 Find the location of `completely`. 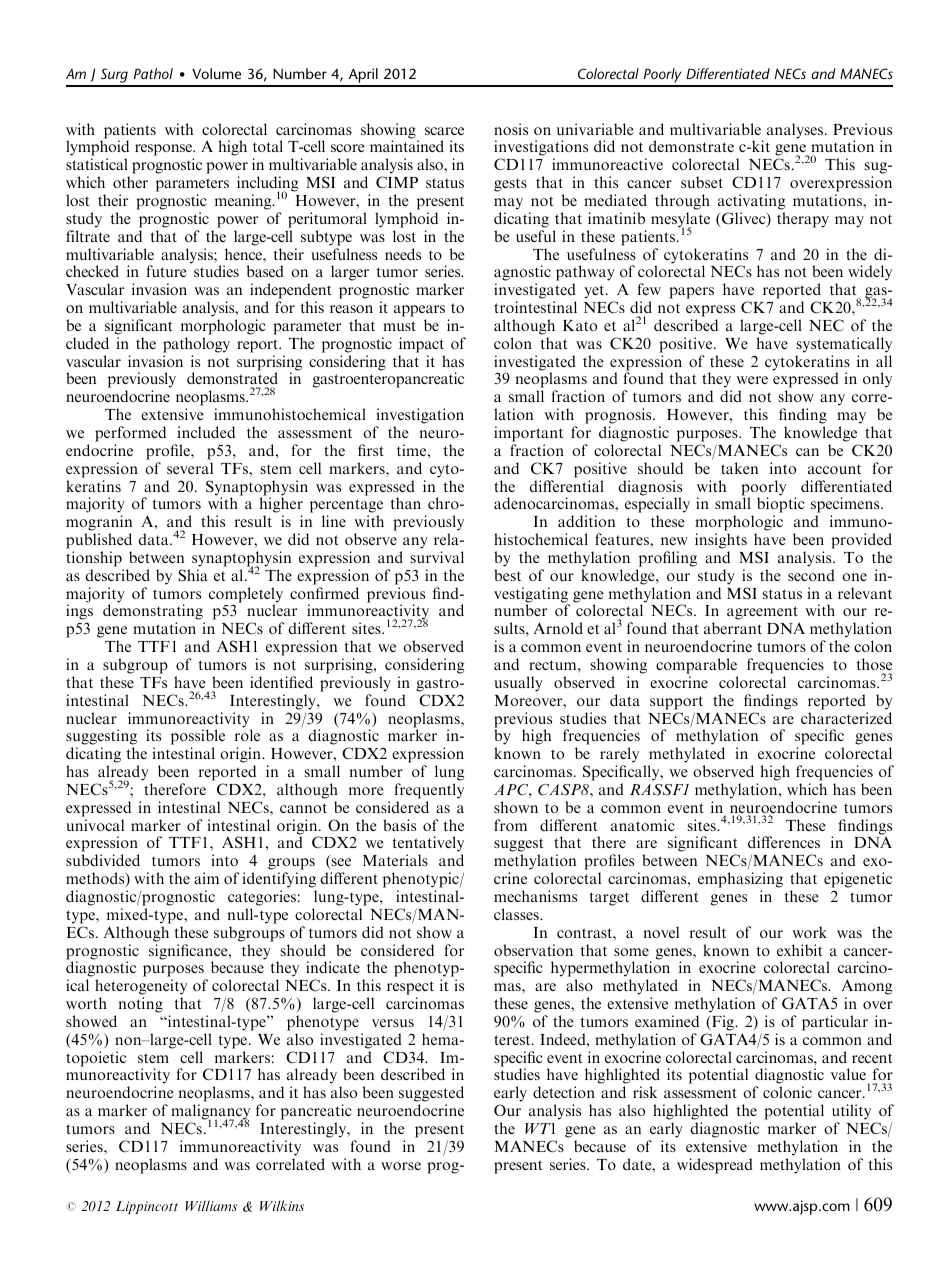

completely is located at coordinates (246, 596).
